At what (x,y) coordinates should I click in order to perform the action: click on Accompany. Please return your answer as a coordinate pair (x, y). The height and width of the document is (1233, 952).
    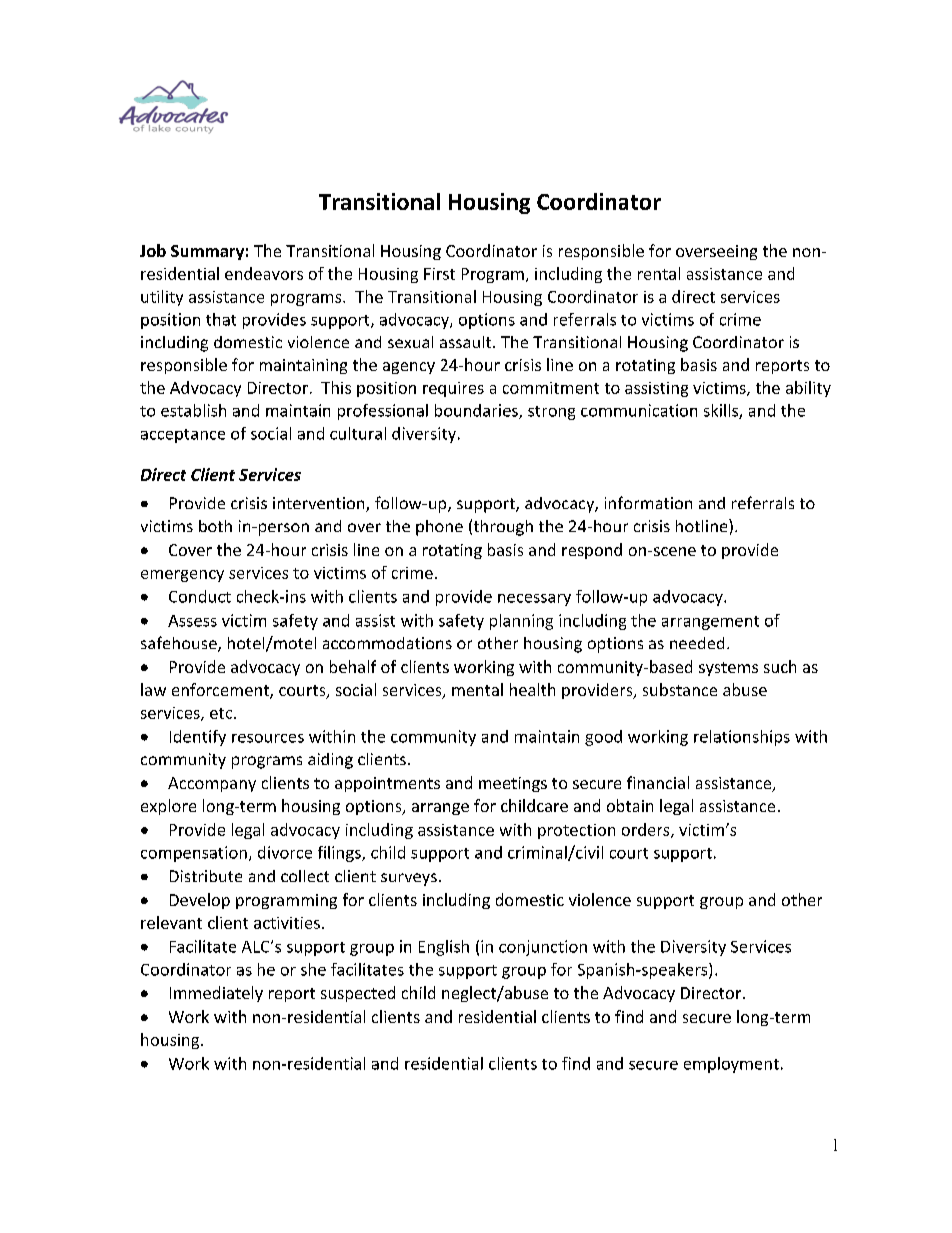
    Looking at the image, I should click on (212, 784).
